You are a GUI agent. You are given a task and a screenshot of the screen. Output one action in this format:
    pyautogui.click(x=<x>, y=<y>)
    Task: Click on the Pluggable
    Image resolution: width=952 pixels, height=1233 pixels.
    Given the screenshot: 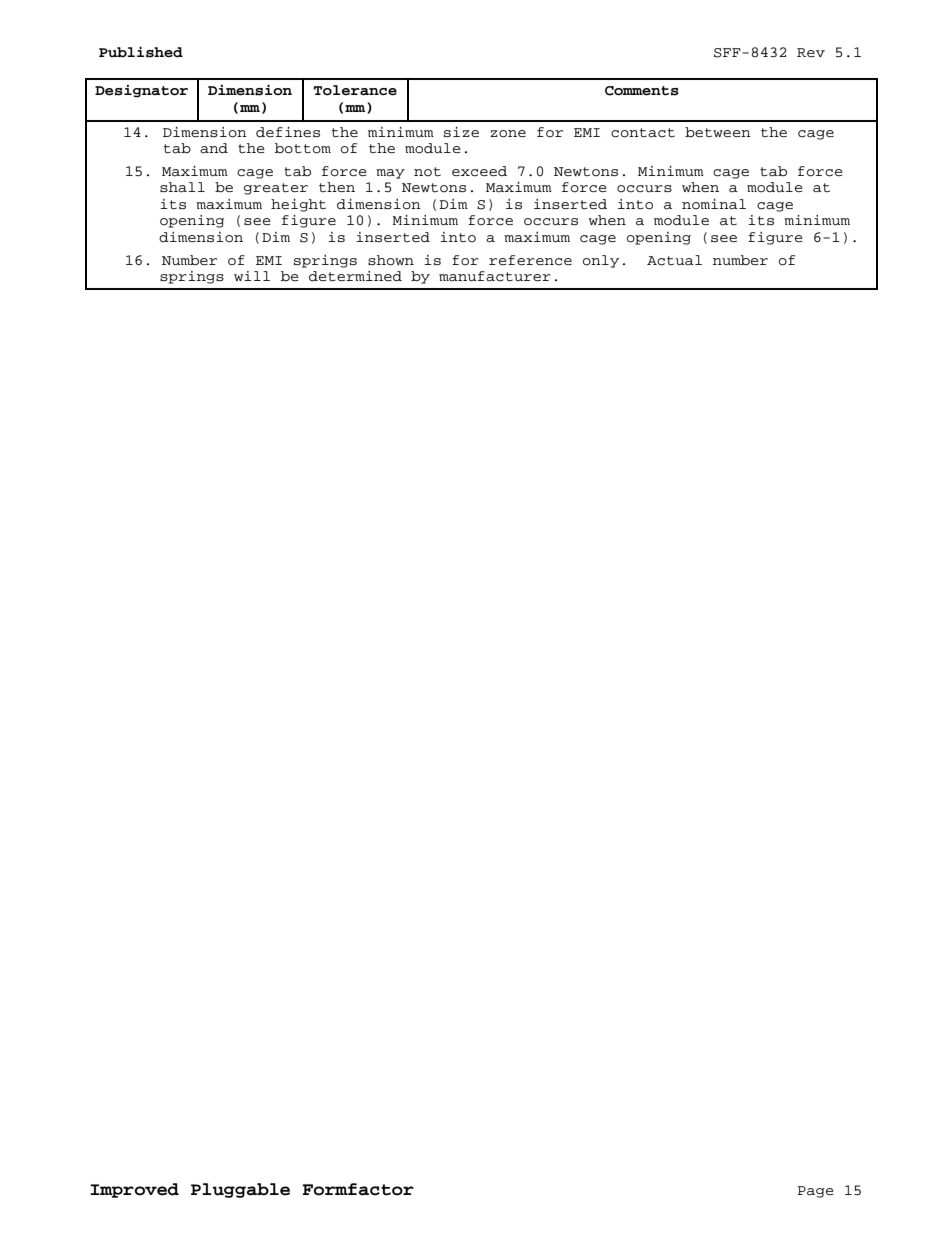 What is the action you would take?
    pyautogui.click(x=240, y=1190)
